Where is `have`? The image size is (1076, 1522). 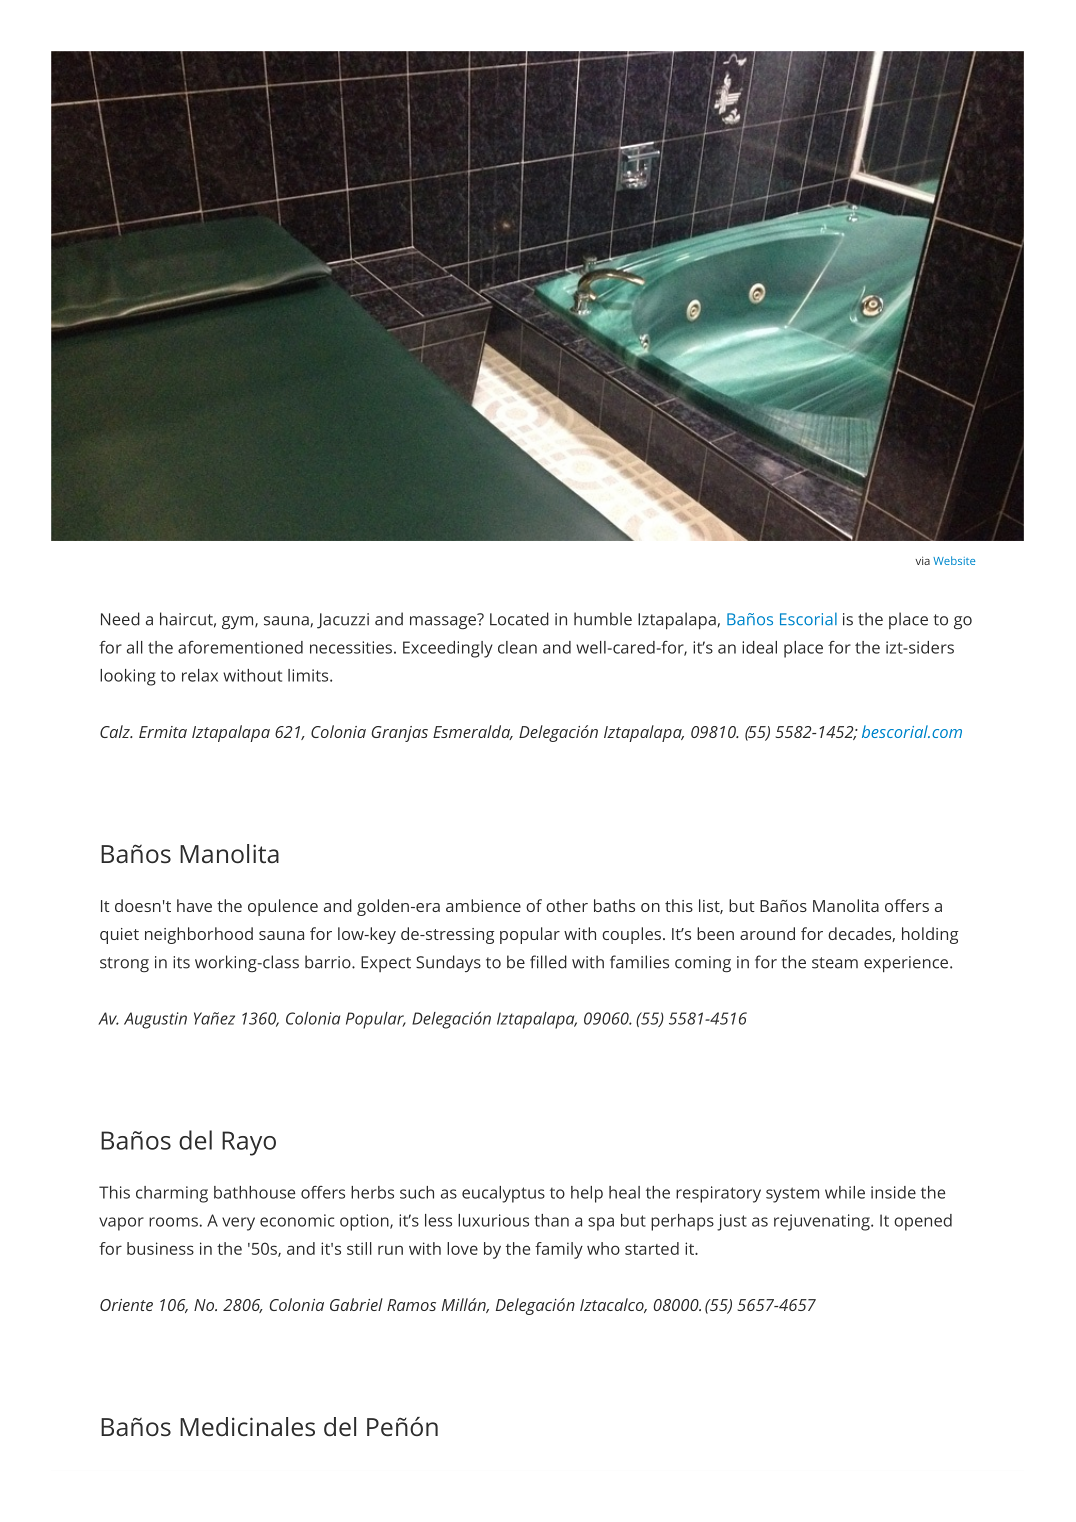 have is located at coordinates (194, 905).
